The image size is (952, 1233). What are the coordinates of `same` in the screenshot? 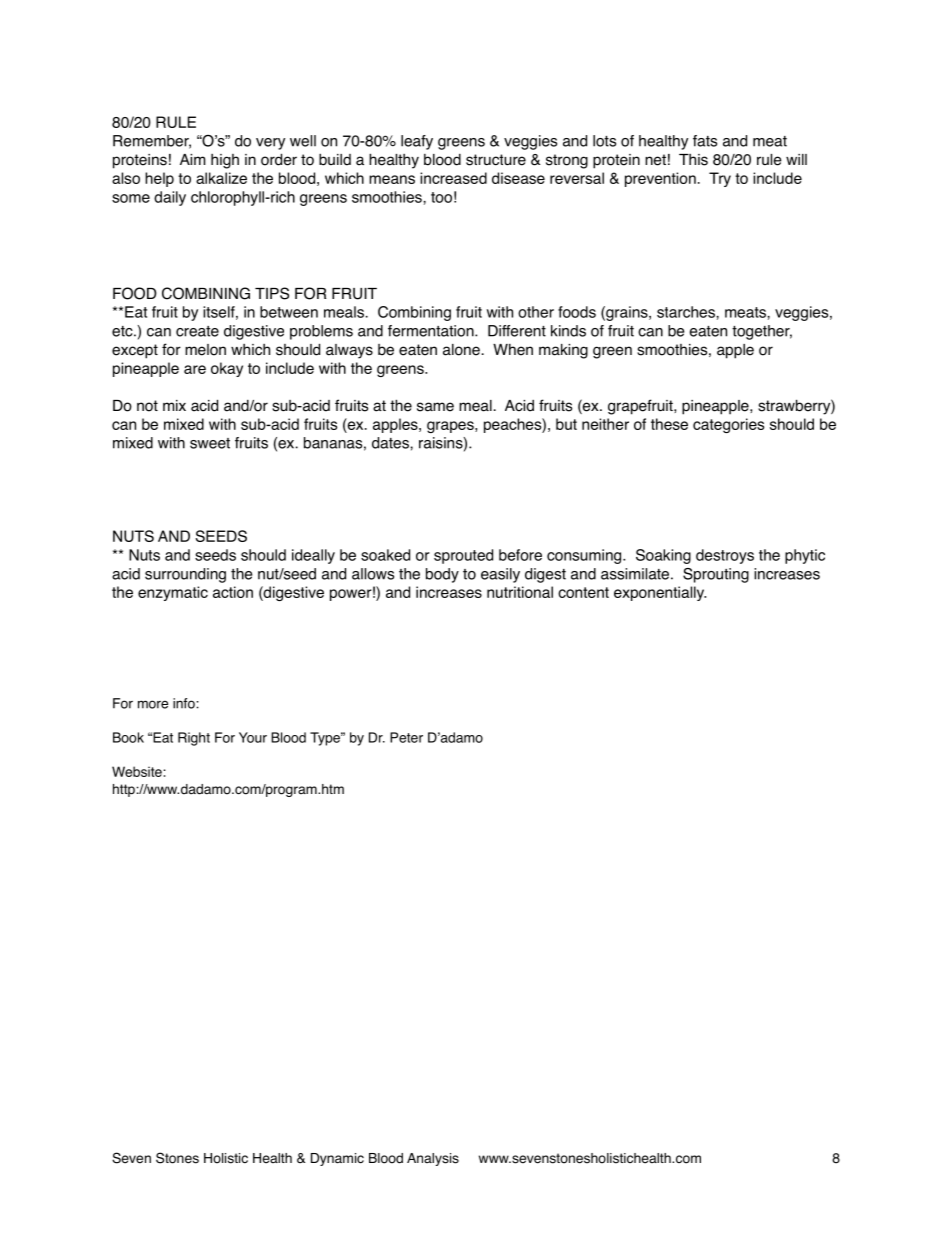 It's located at (435, 407).
